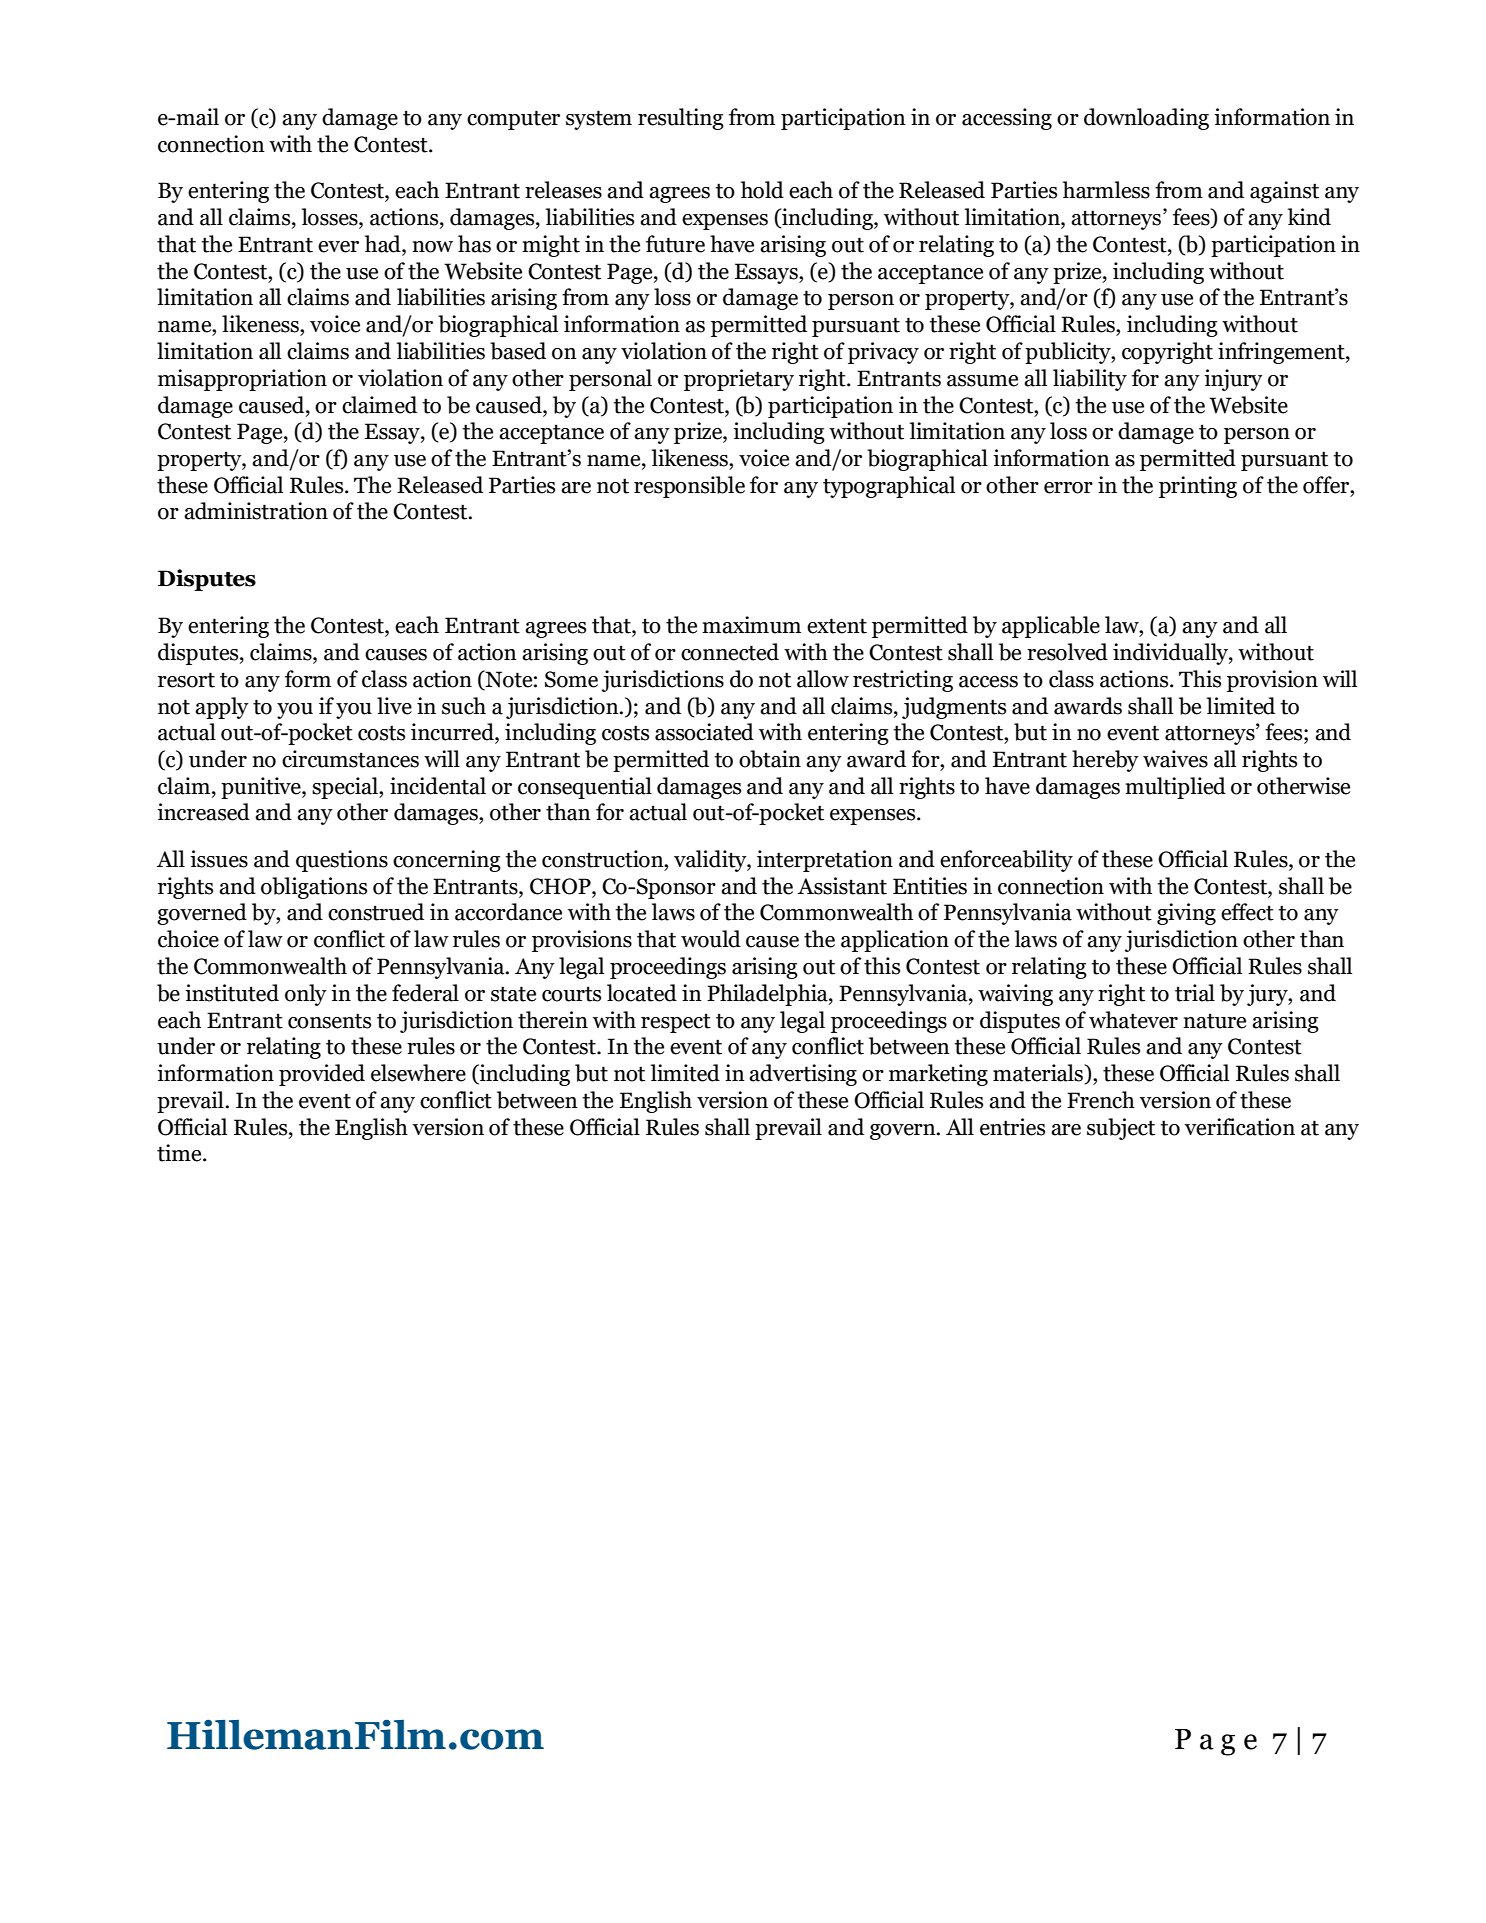 Image resolution: width=1486 pixels, height=1923 pixels. I want to click on computer, so click(513, 120).
